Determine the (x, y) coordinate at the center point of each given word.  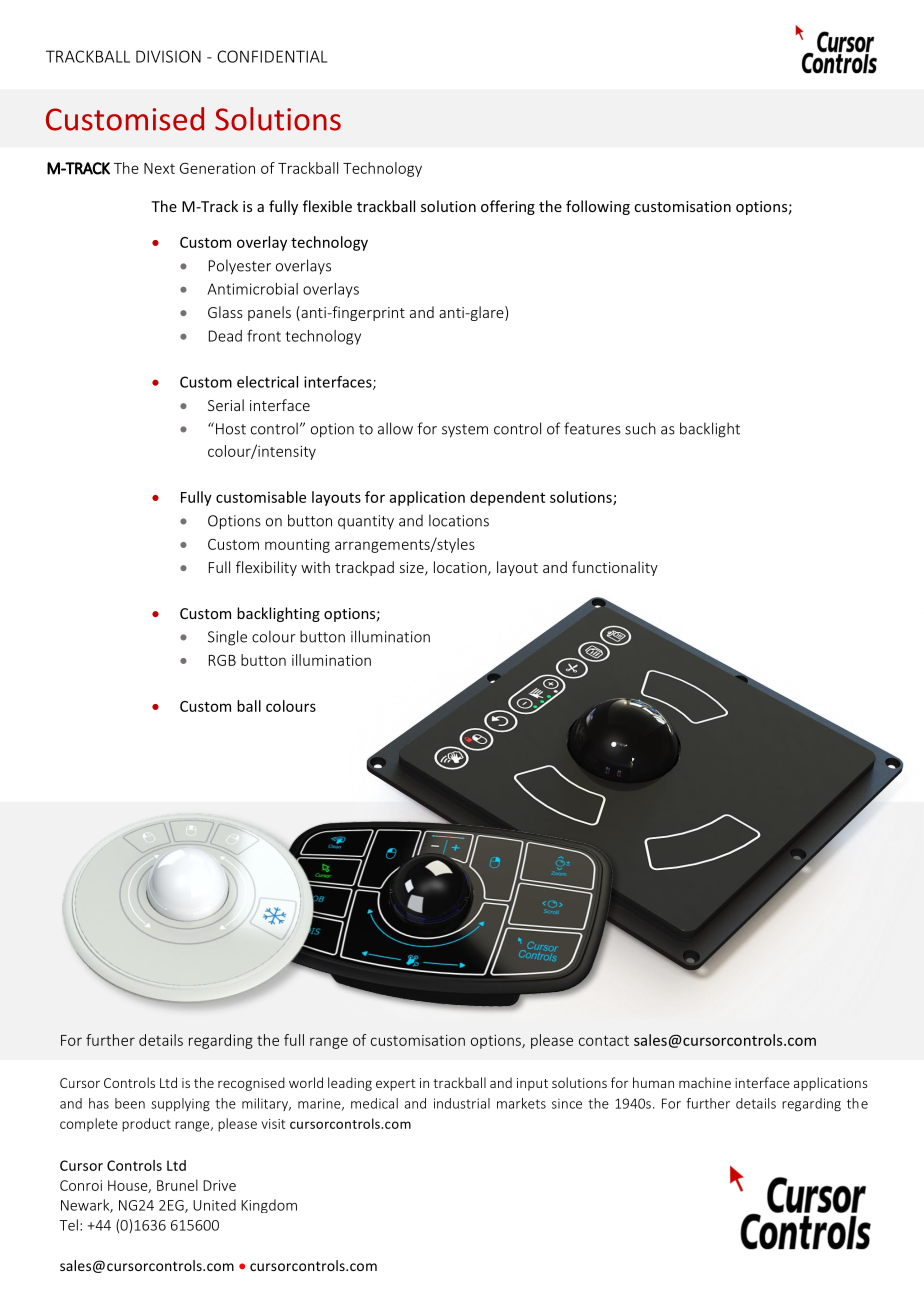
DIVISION (168, 56)
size (413, 569)
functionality (615, 568)
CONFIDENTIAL (272, 56)
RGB (222, 660)
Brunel (177, 1185)
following (598, 207)
